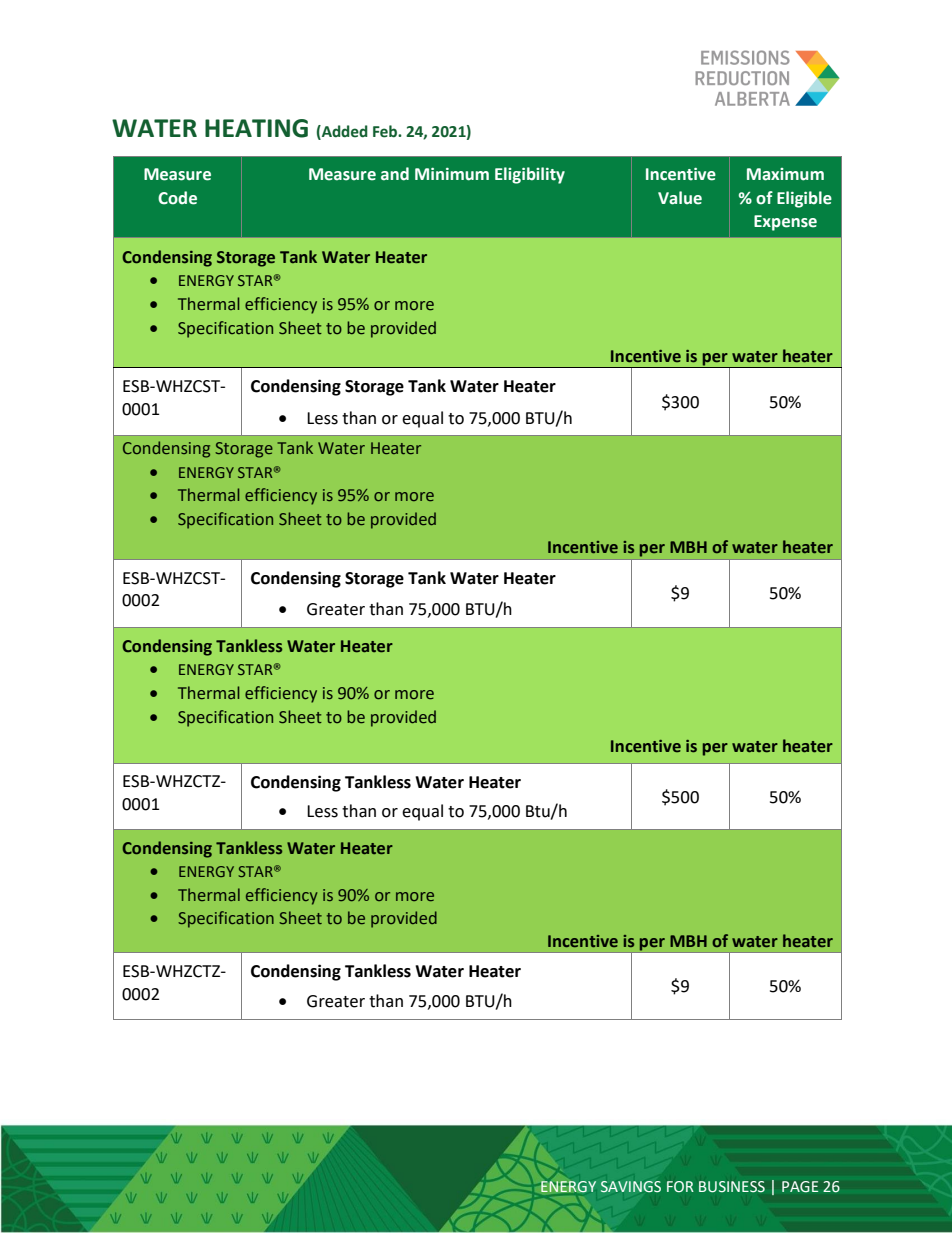  Describe the element at coordinates (785, 174) in the document. I see `Maximum` at that location.
